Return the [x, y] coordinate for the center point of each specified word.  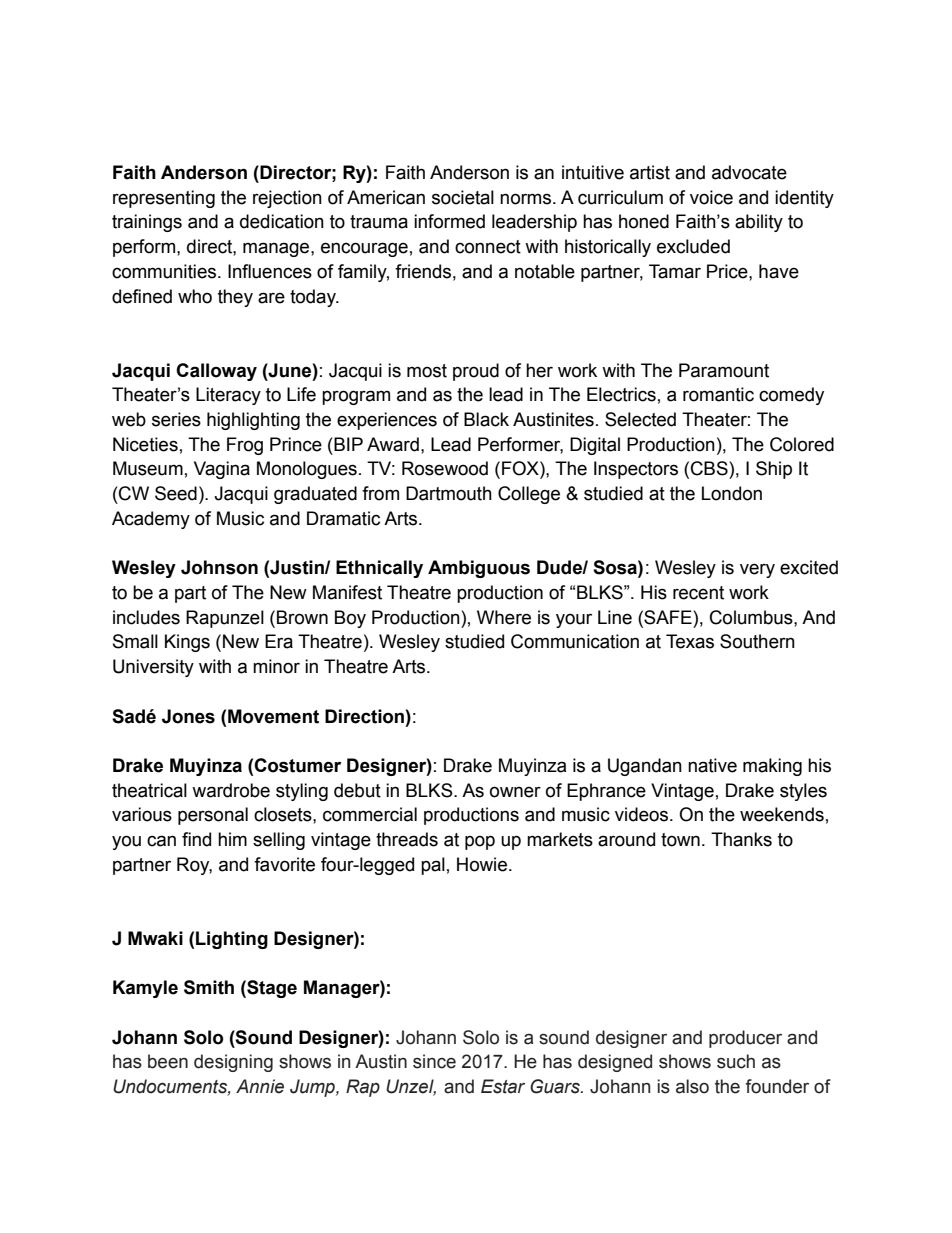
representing [164, 199]
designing [233, 1063]
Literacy [228, 396]
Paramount [724, 370]
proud [476, 372]
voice [711, 197]
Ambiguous [479, 569]
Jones [188, 716]
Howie [483, 864]
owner [515, 792]
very [757, 570]
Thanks [741, 839]
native [712, 765]
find [196, 839]
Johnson [219, 567]
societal [463, 197]
